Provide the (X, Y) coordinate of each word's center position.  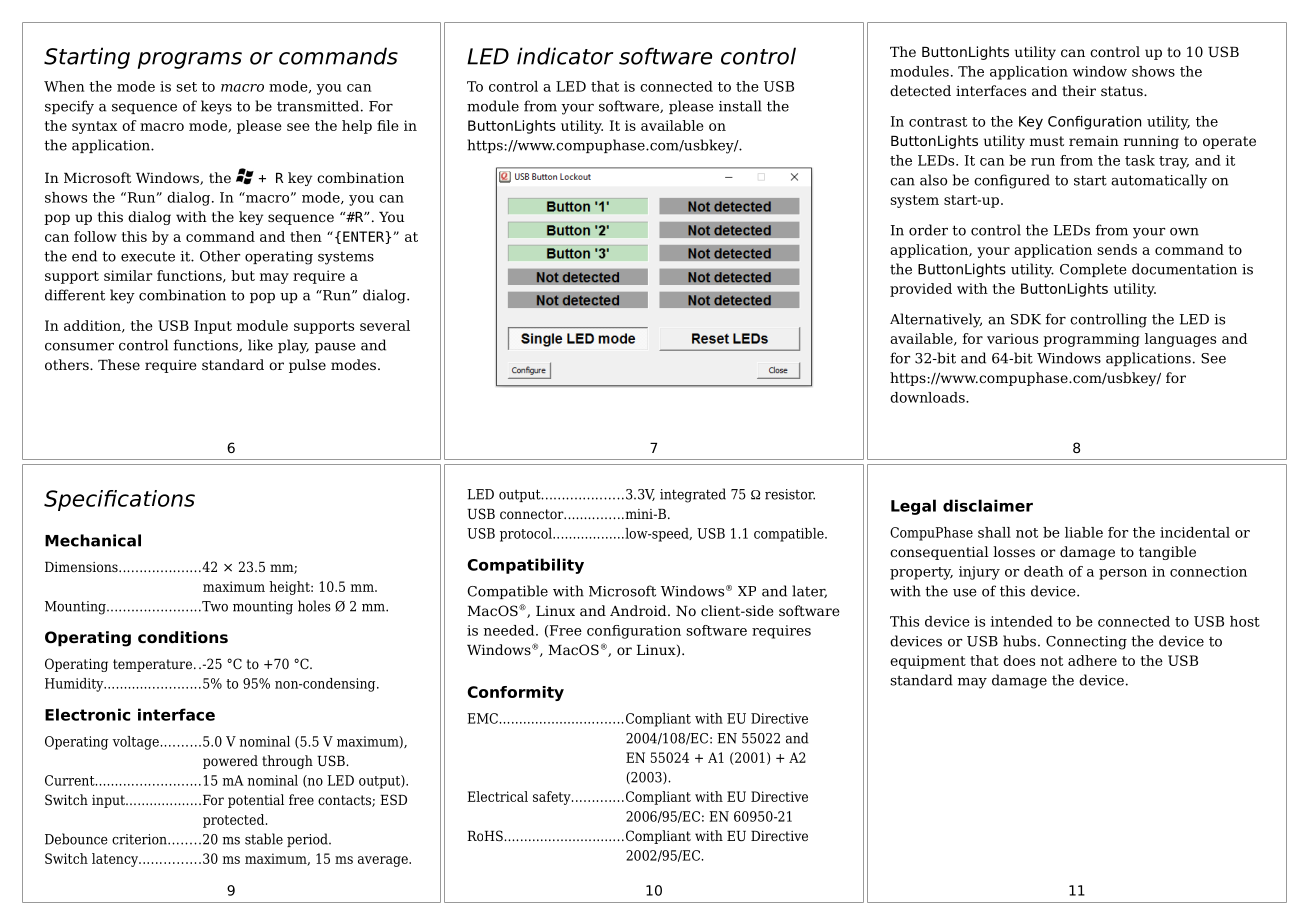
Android (639, 610)
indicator (565, 56)
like (260, 345)
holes (314, 606)
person (1123, 574)
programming (1091, 340)
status (1123, 91)
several (385, 325)
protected (235, 821)
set (186, 87)
